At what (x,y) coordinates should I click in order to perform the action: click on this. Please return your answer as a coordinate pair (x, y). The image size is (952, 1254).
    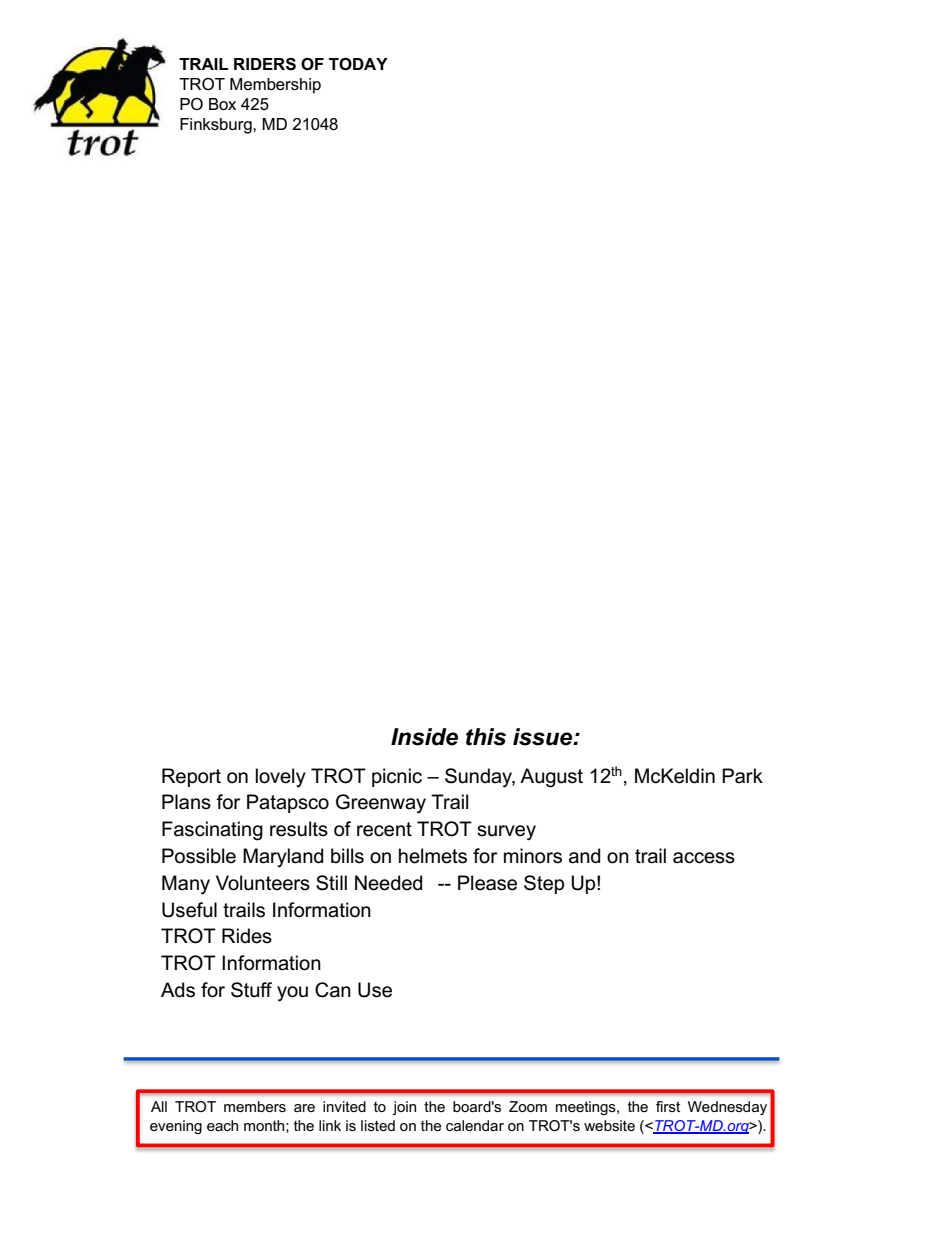
    Looking at the image, I should click on (486, 737).
